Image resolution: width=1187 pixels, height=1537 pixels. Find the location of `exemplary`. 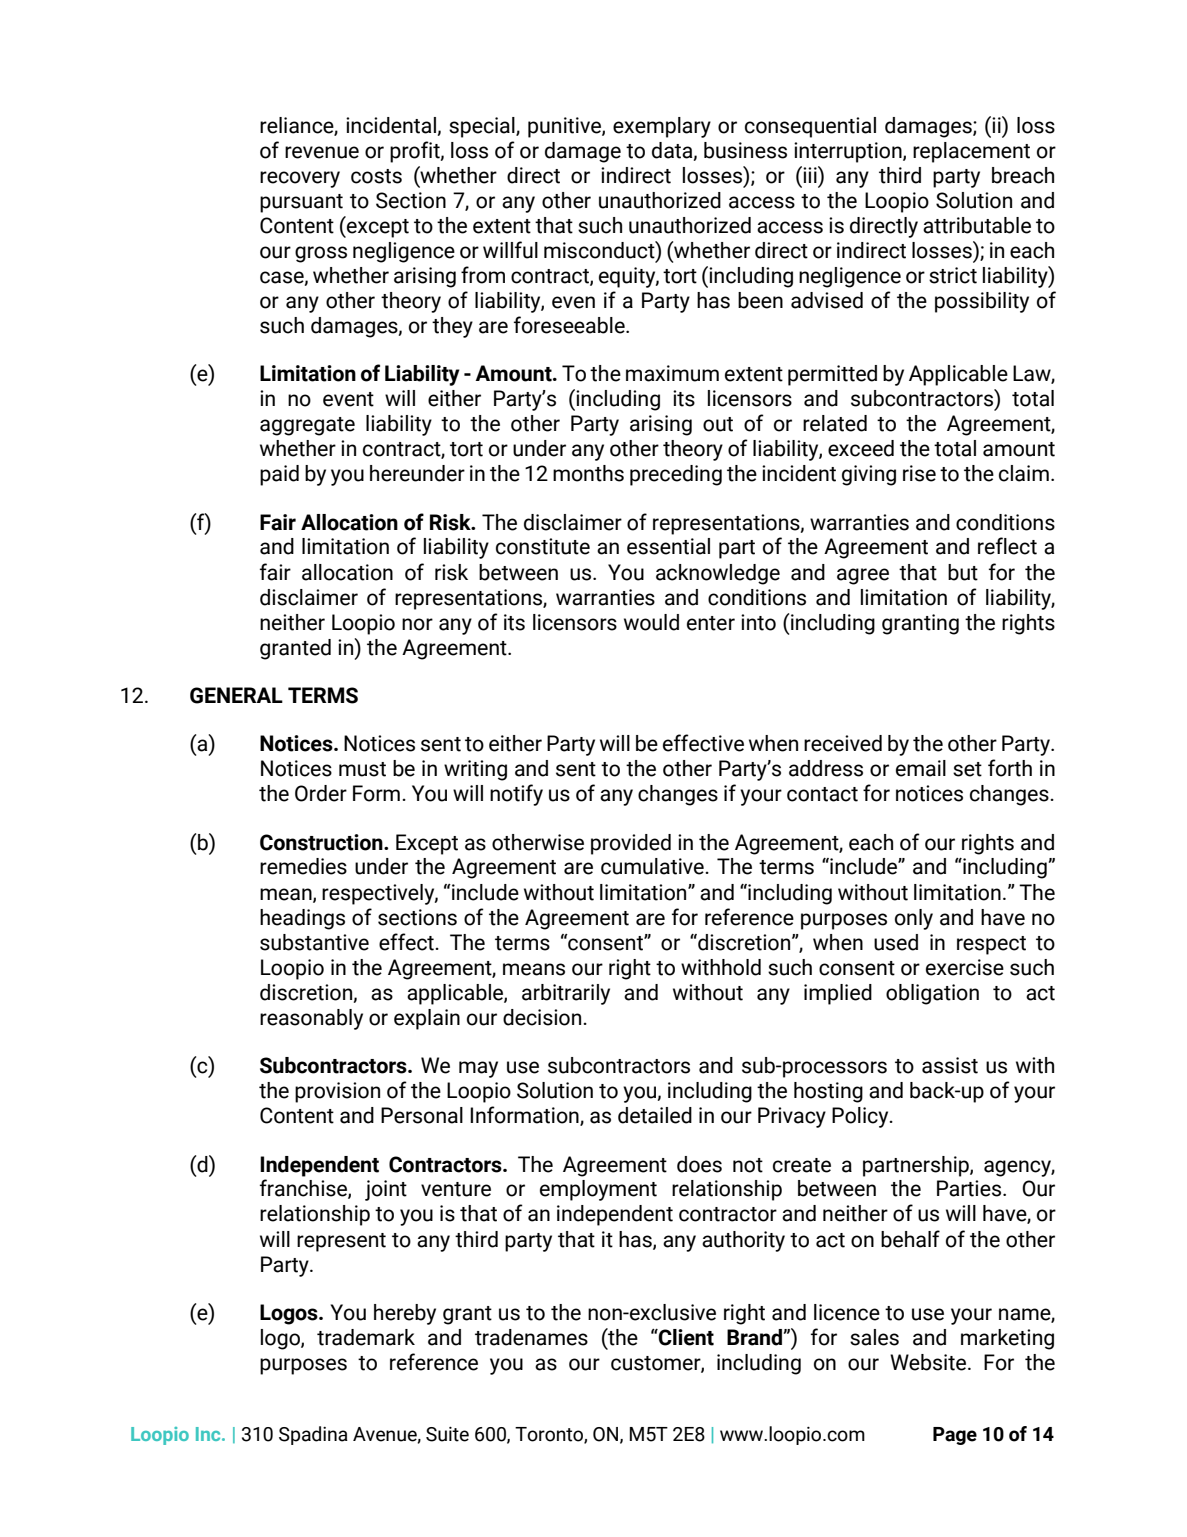

exemplary is located at coordinates (662, 127).
